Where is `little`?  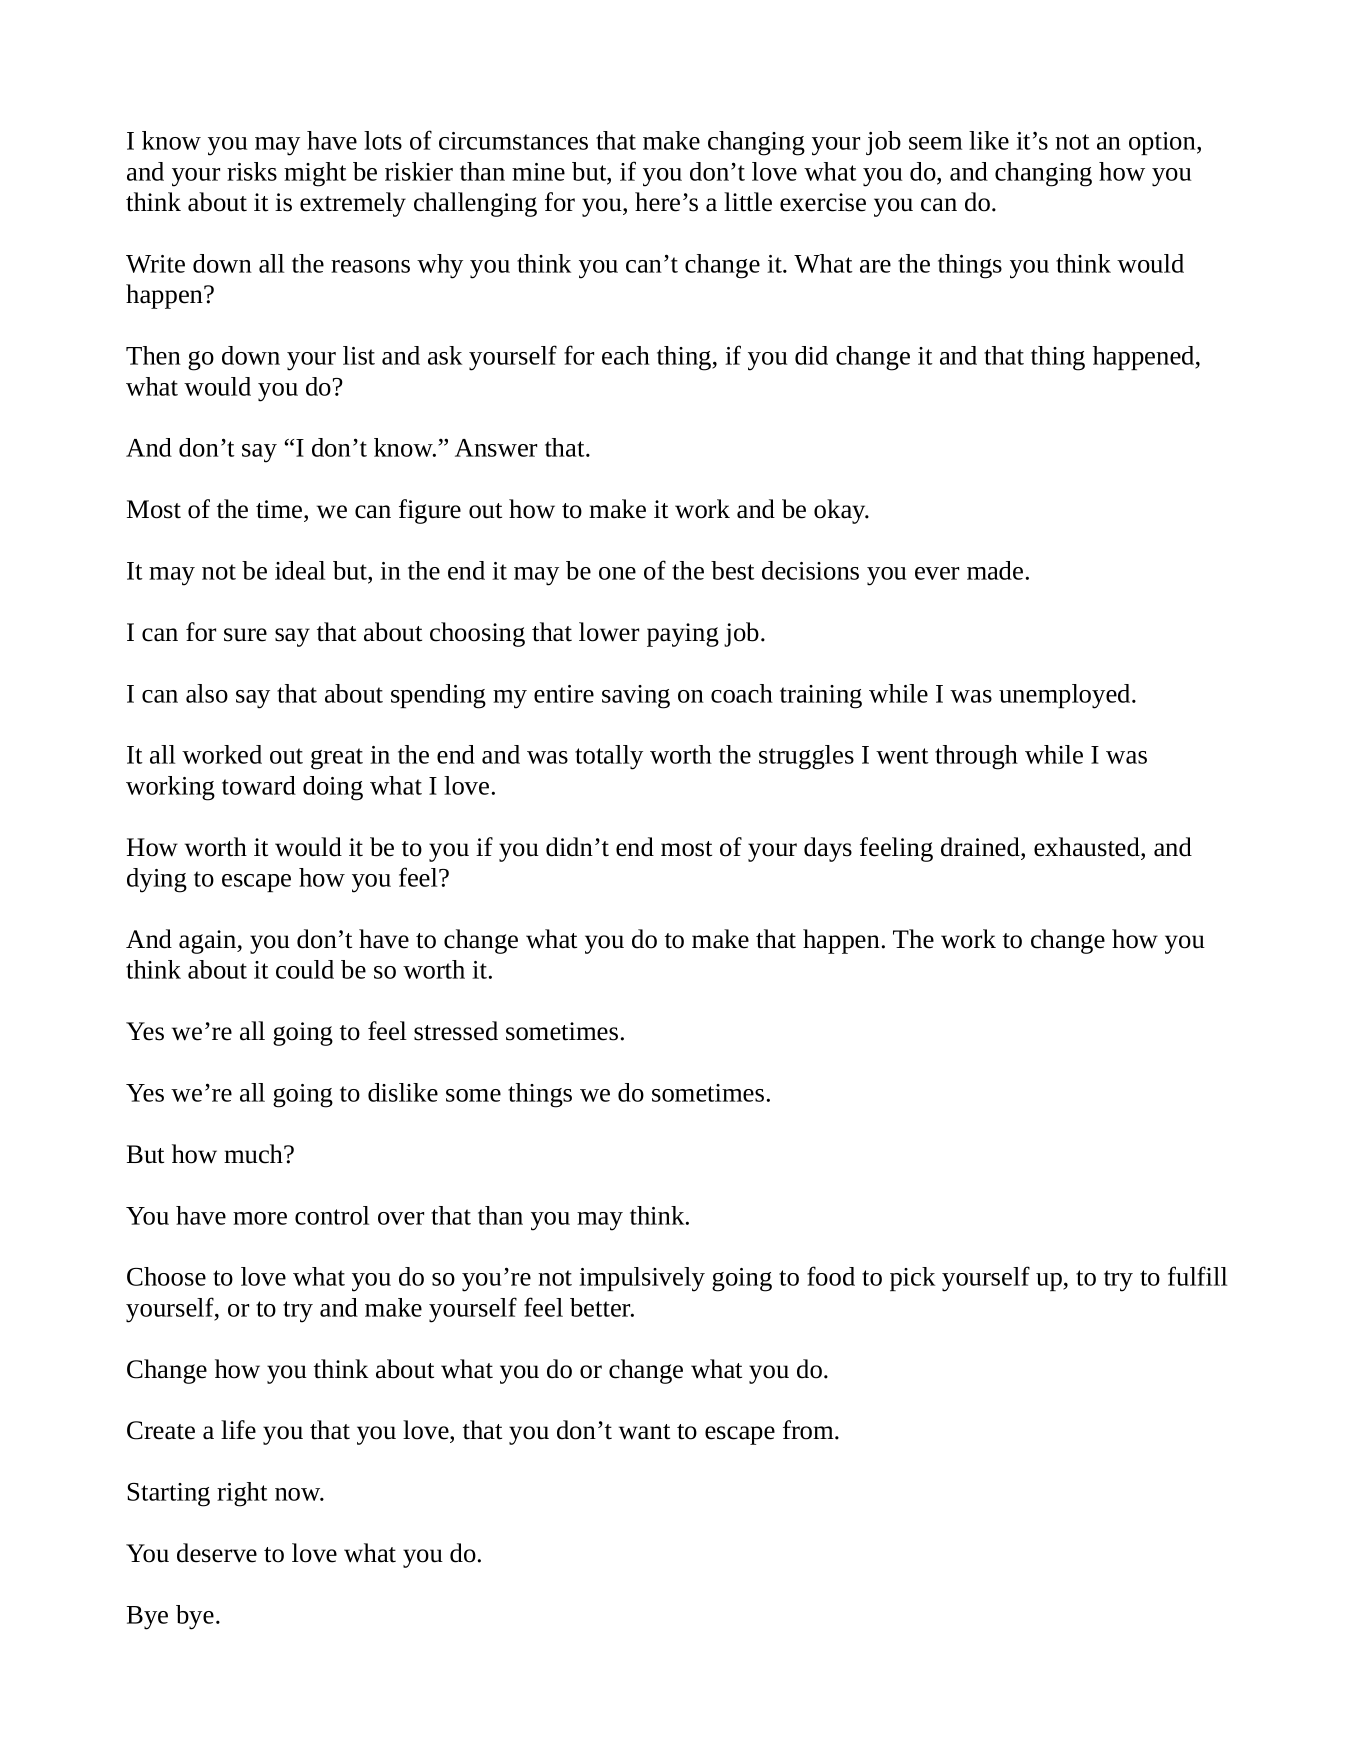
little is located at coordinates (748, 202).
